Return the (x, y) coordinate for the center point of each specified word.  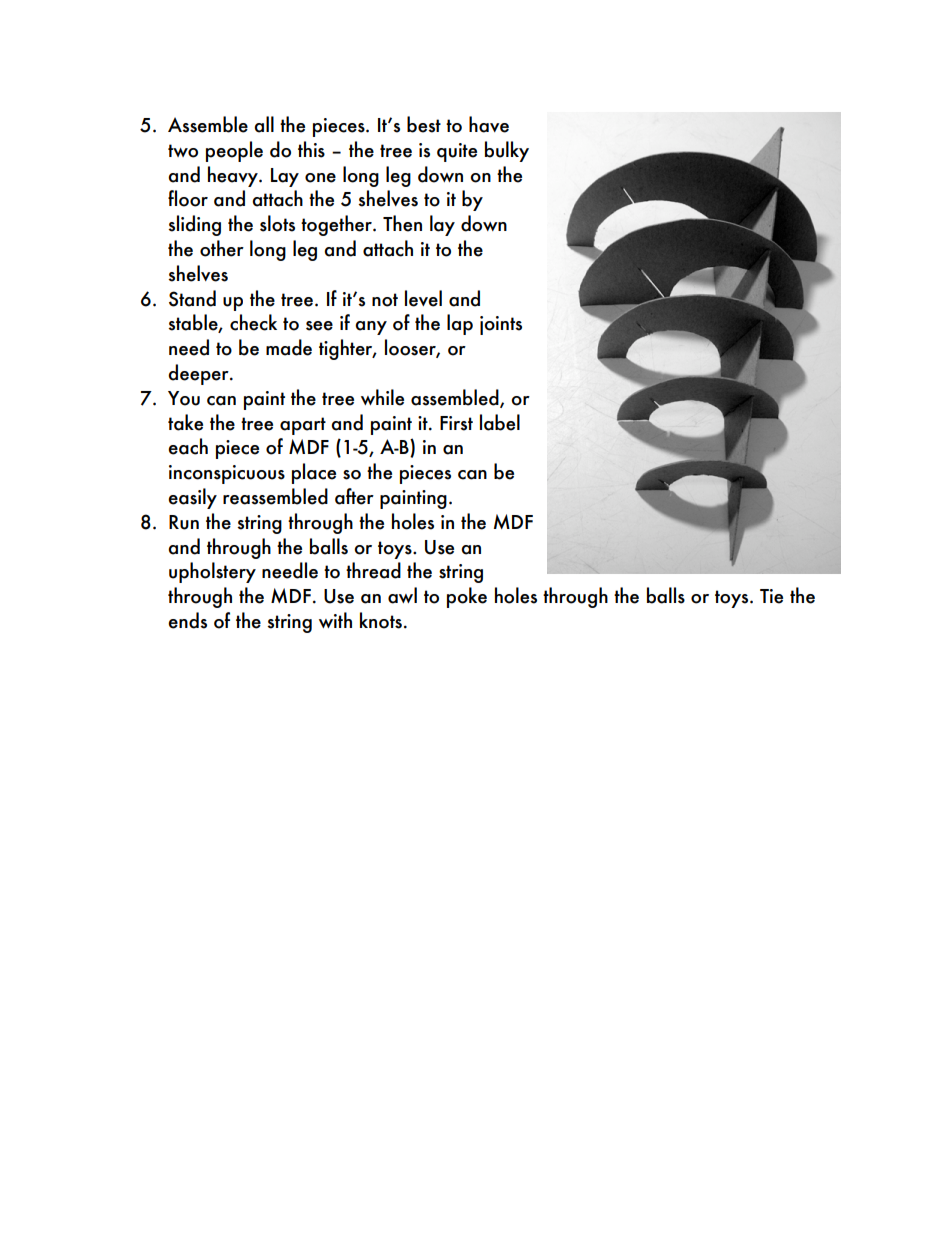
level (423, 298)
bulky (507, 151)
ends (187, 620)
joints (501, 325)
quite (457, 152)
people (234, 151)
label (500, 422)
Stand (192, 298)
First (456, 423)
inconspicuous (227, 474)
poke (467, 597)
